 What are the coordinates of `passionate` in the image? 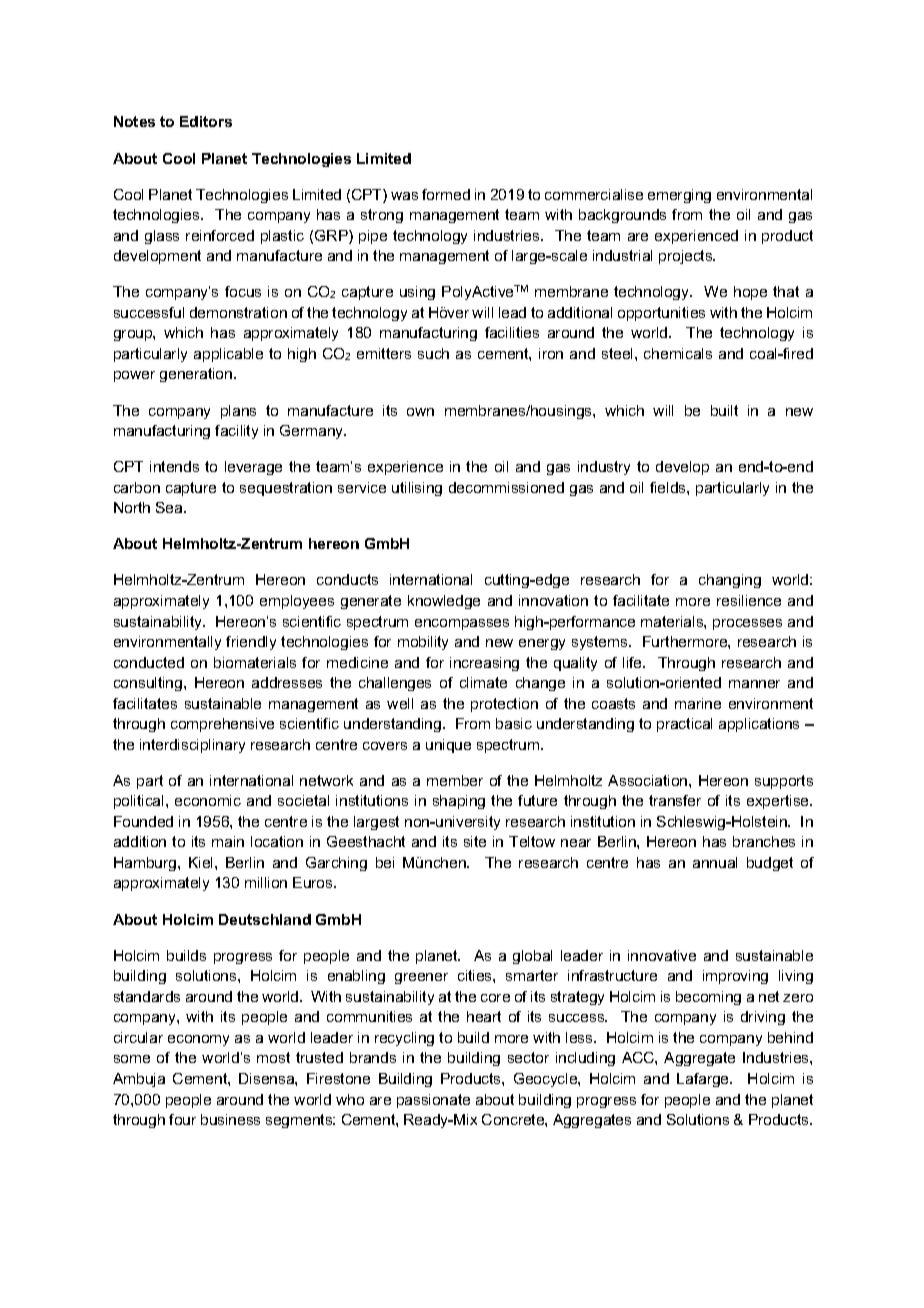 It's located at (433, 1101).
